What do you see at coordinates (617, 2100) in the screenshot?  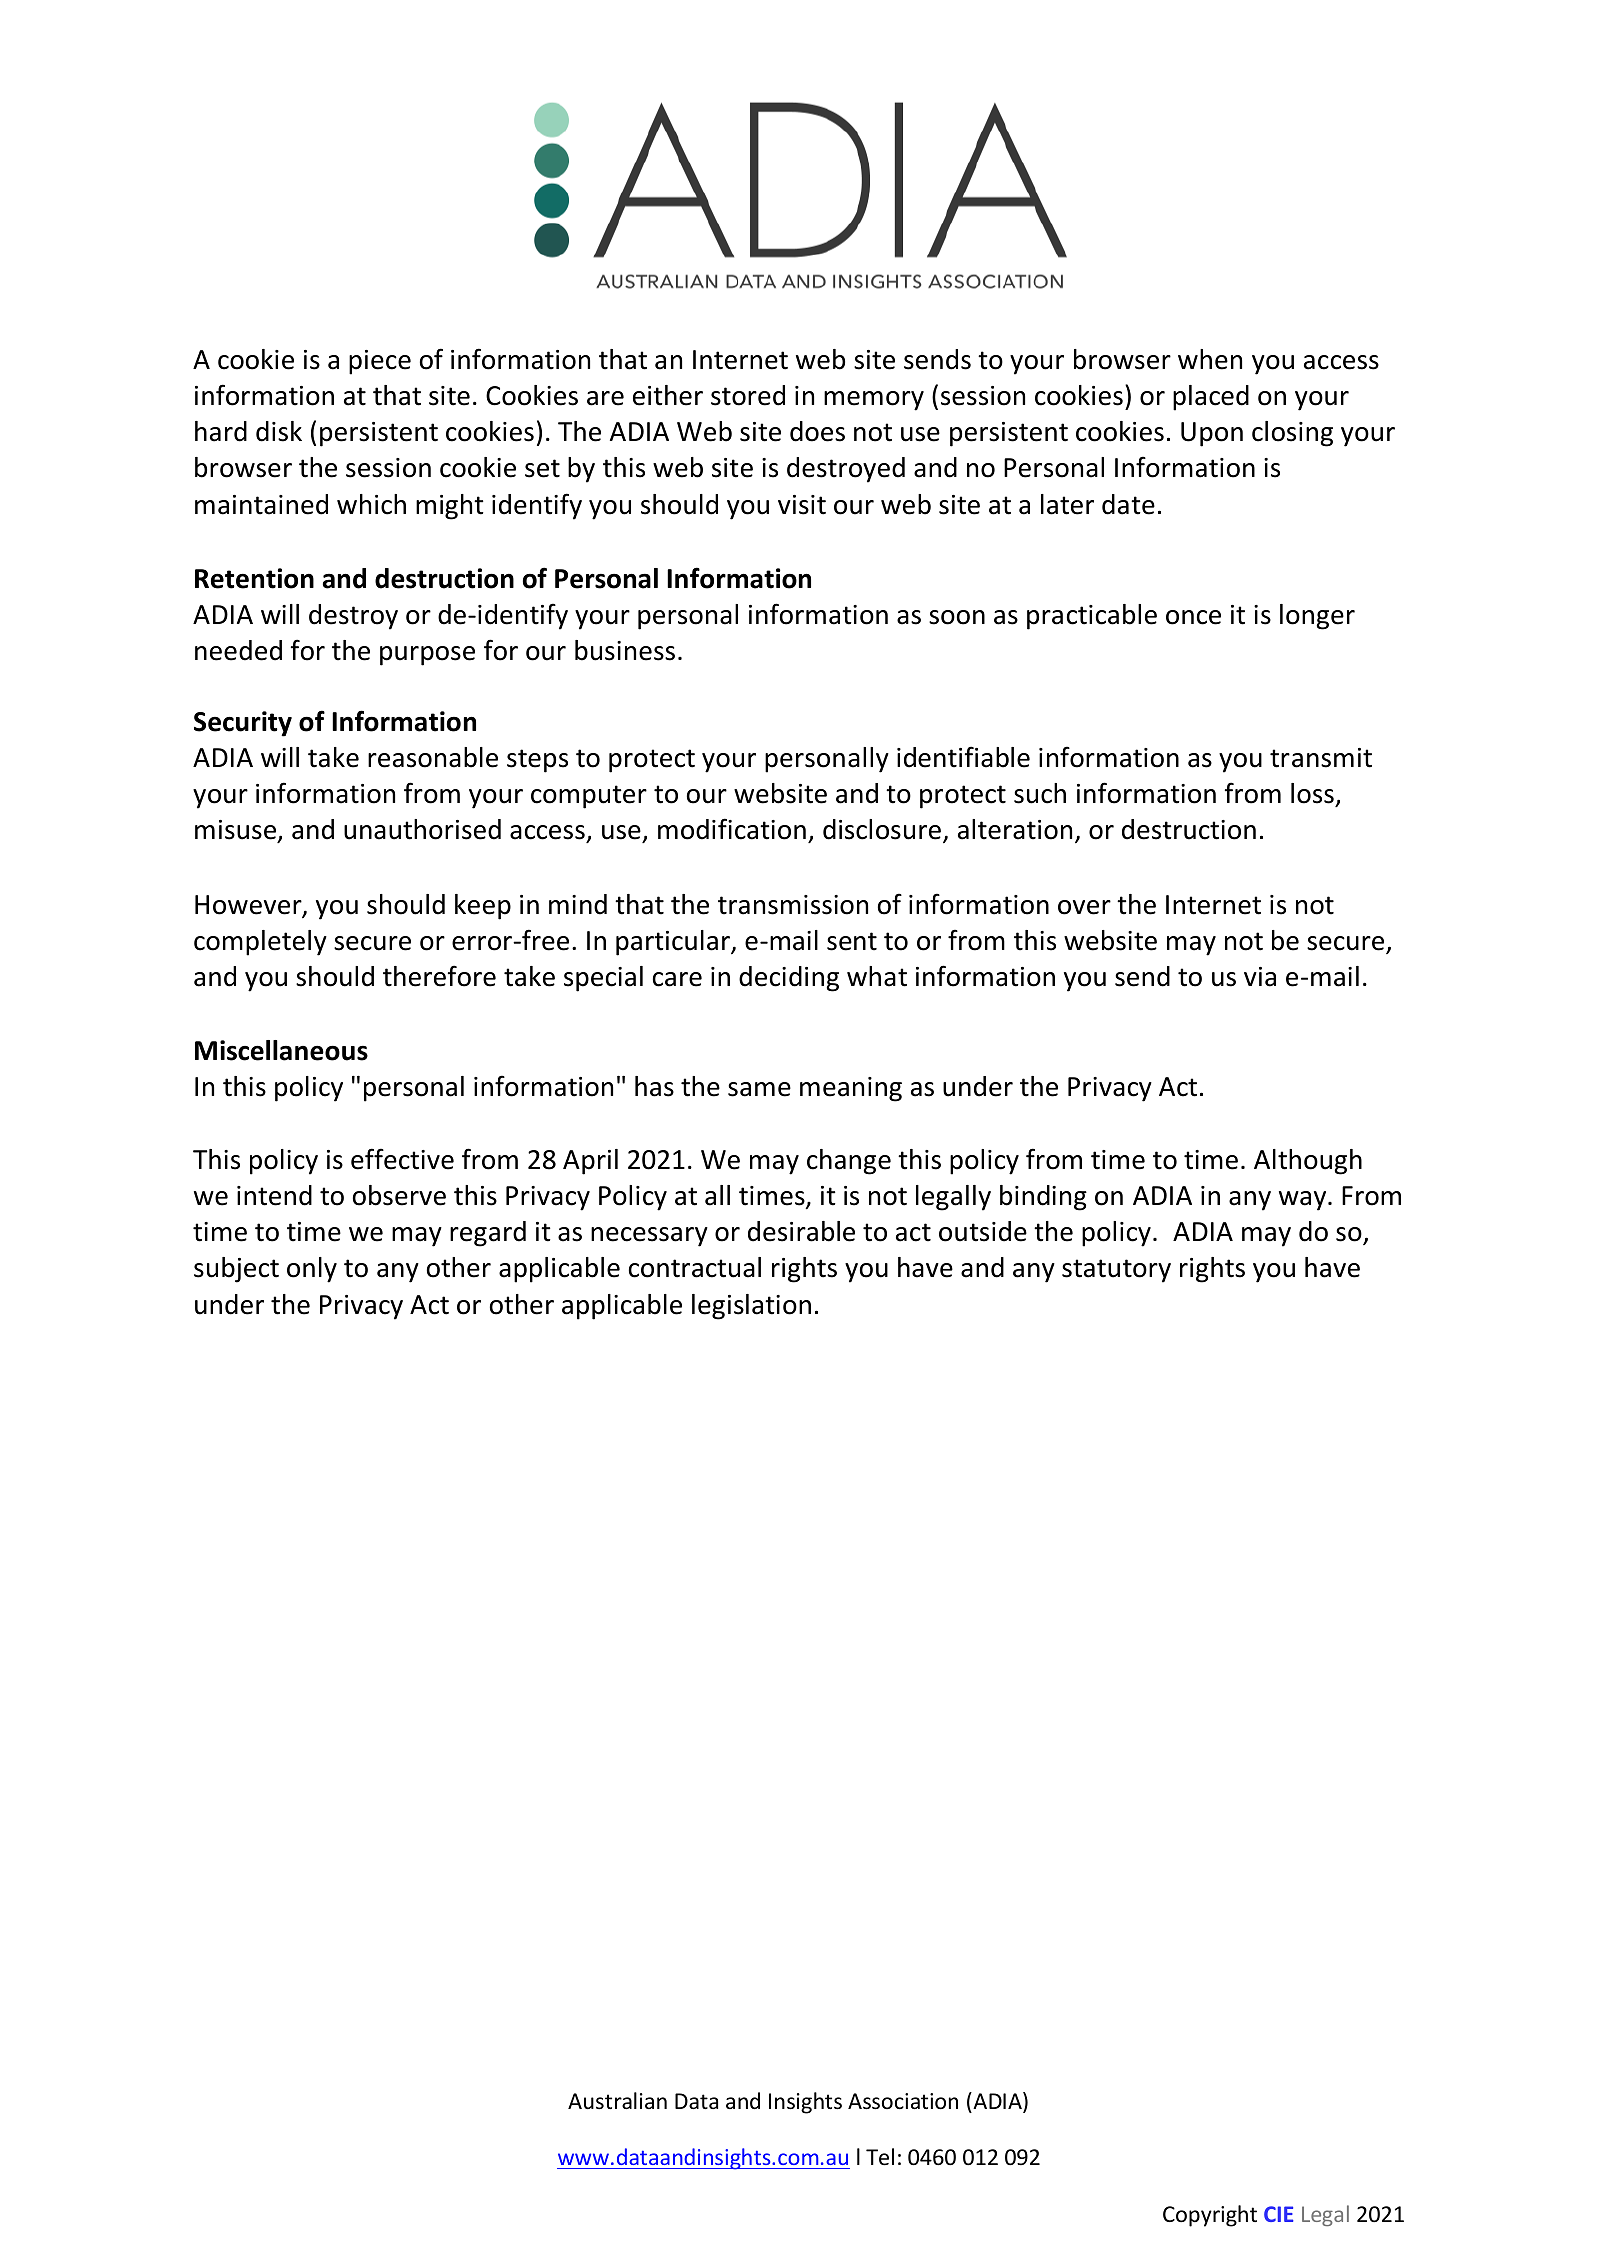 I see `Australian` at bounding box center [617, 2100].
